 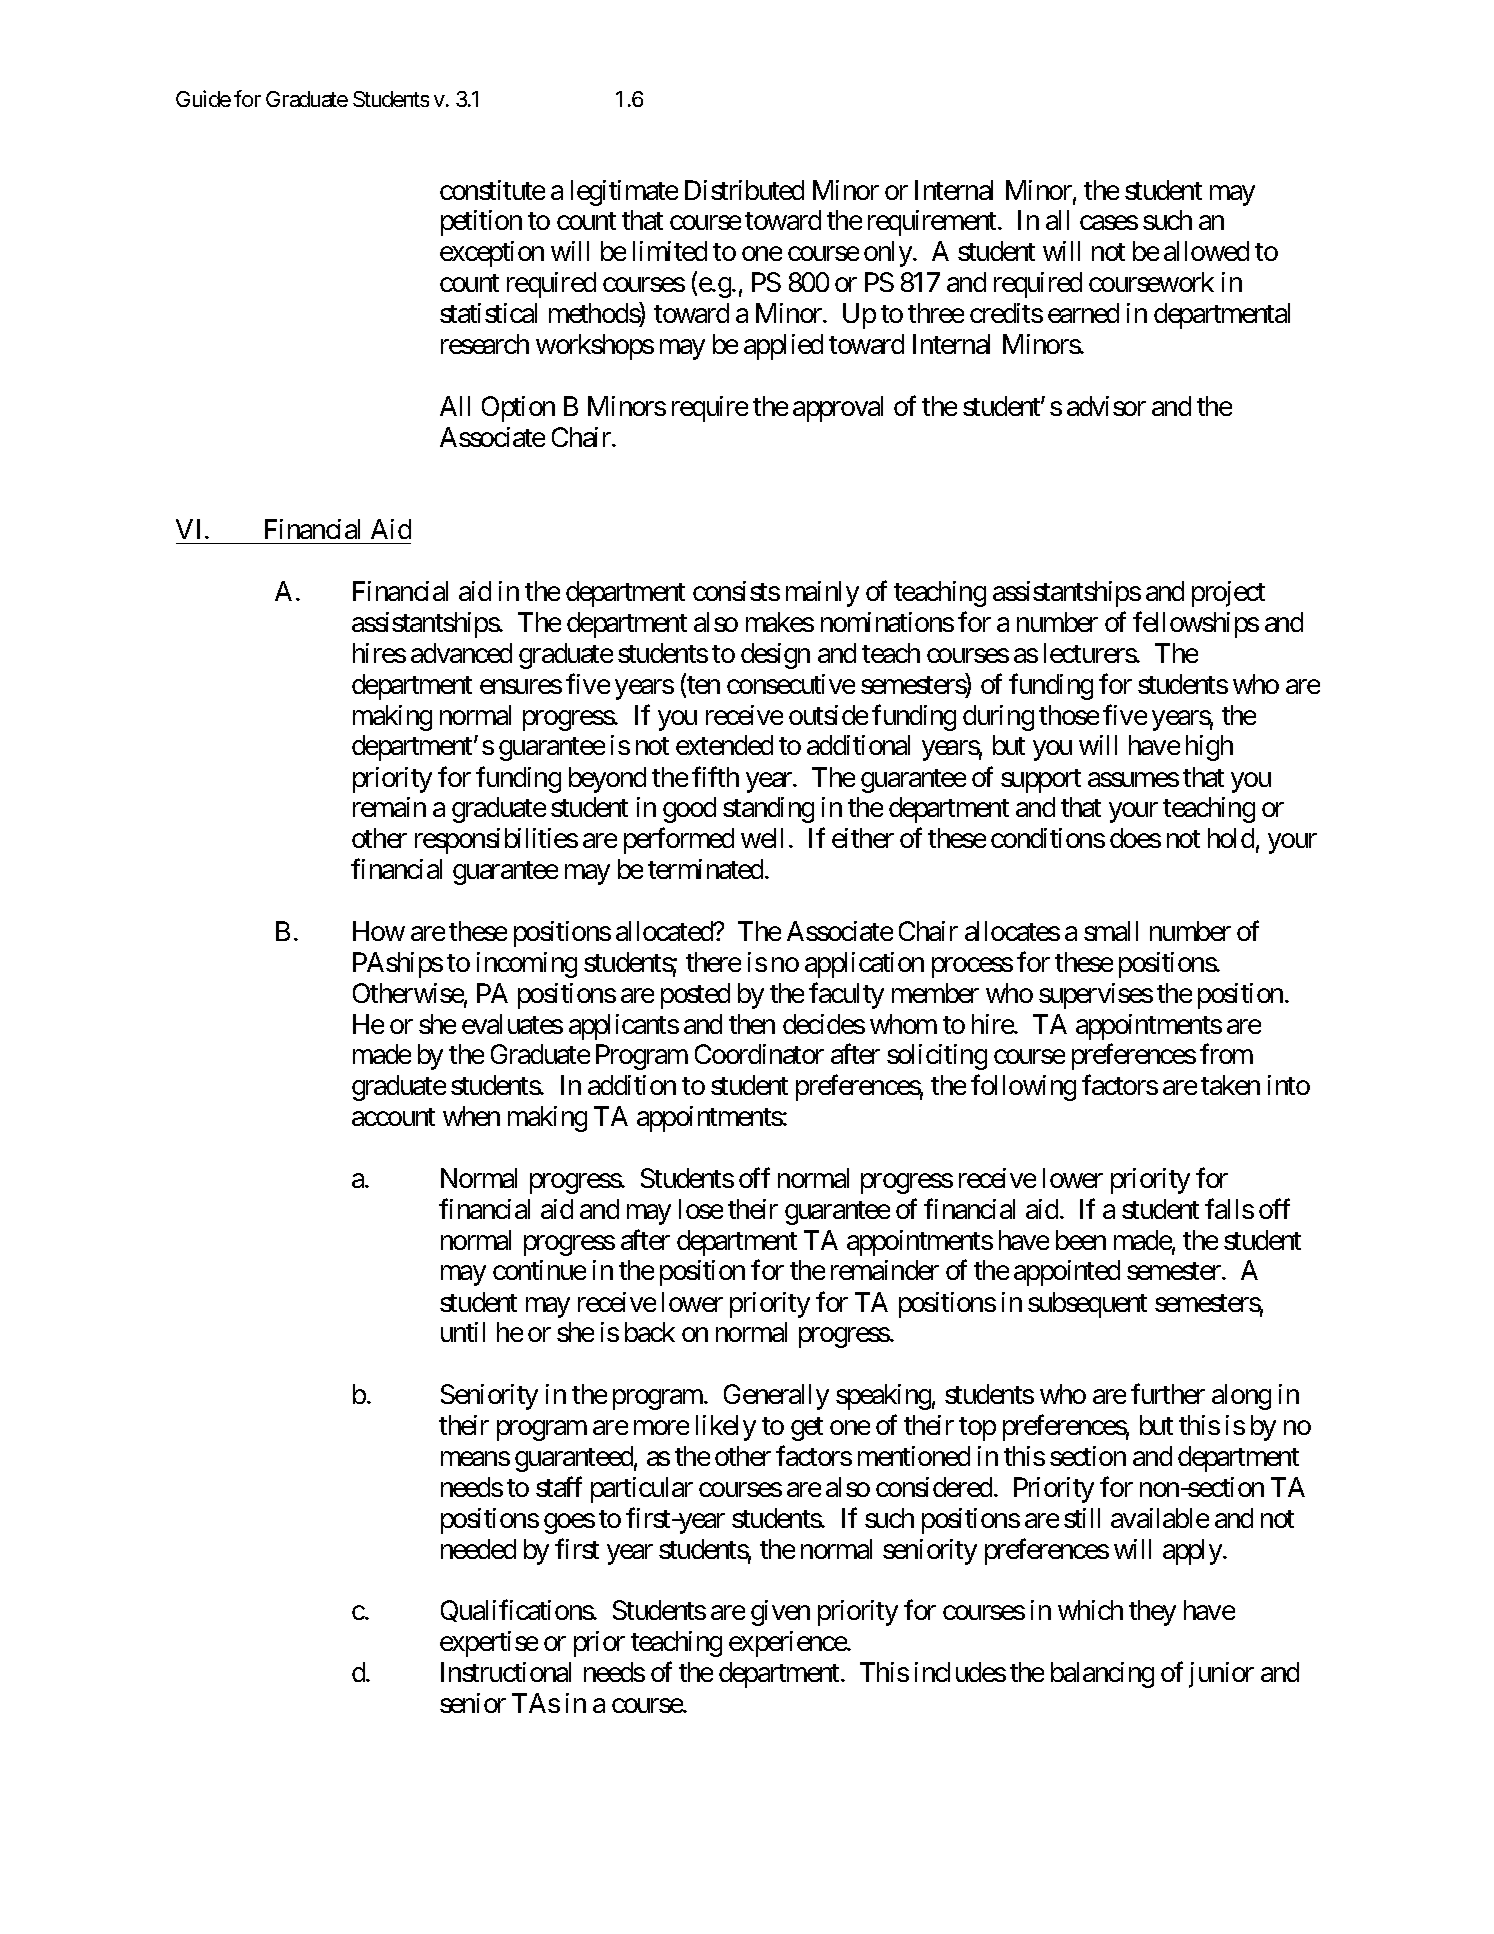 What do you see at coordinates (203, 98) in the screenshot?
I see `Guide` at bounding box center [203, 98].
